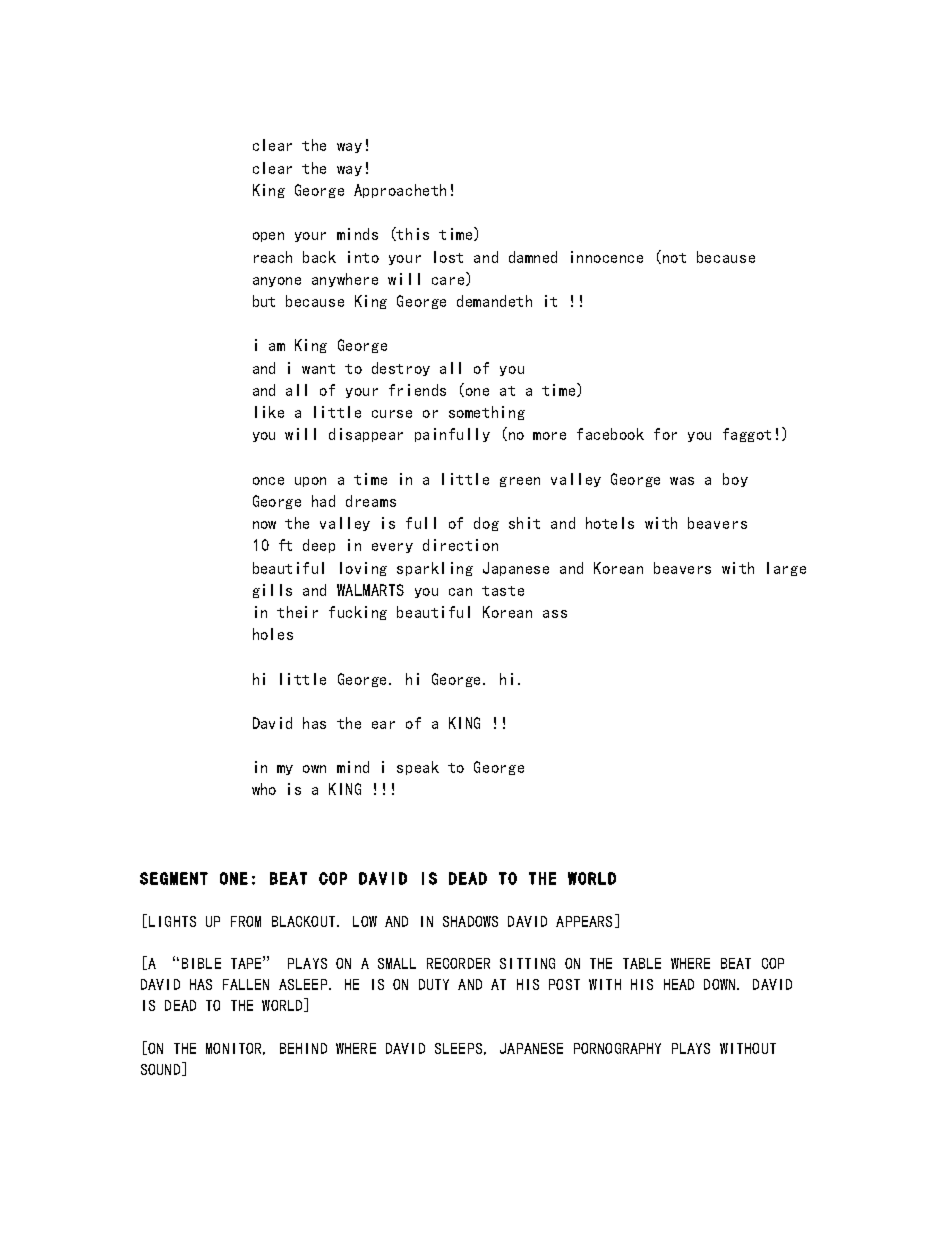  Describe the element at coordinates (520, 482) in the image. I see `green` at that location.
